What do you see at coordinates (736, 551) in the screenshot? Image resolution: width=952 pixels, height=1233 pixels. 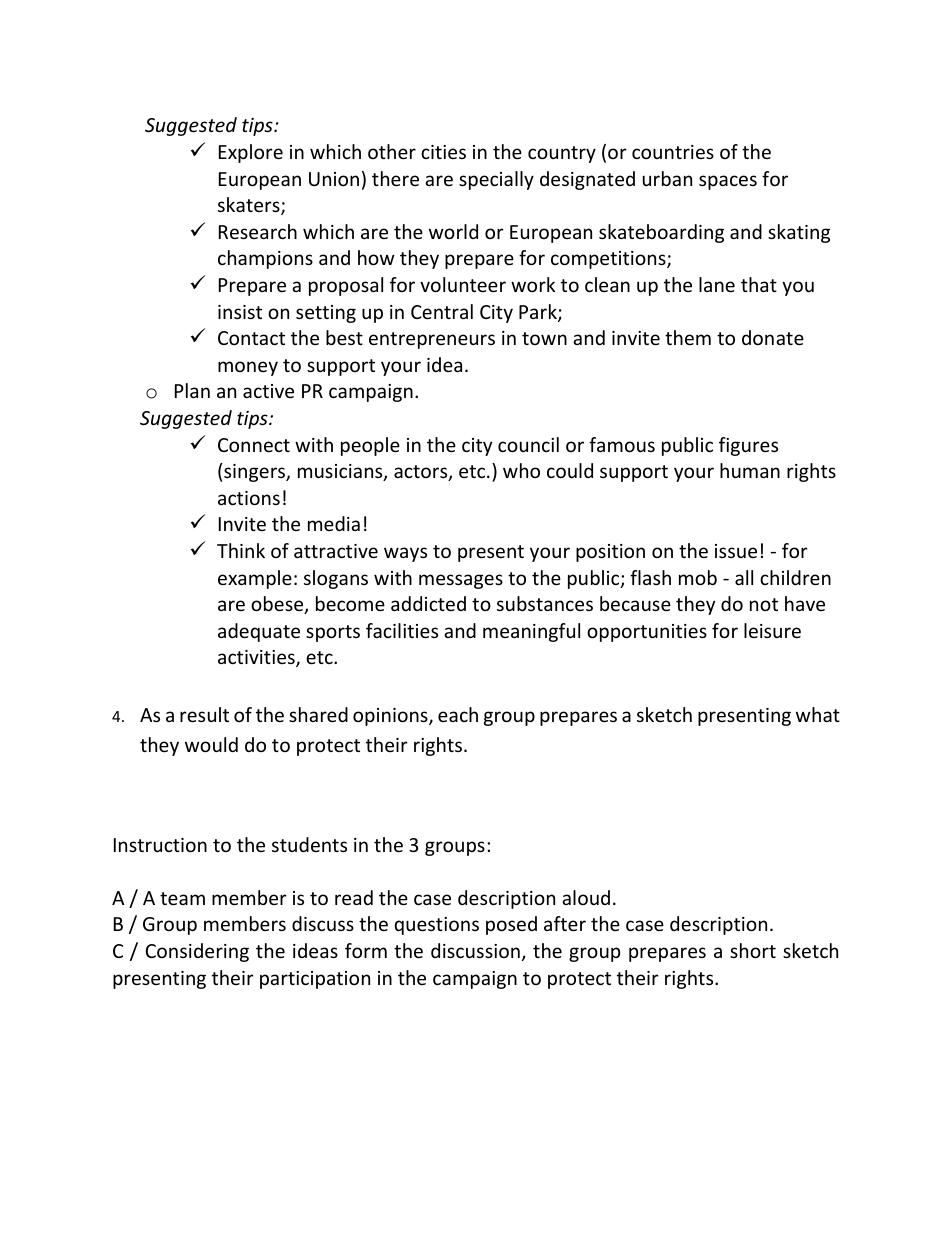 I see `issue` at bounding box center [736, 551].
